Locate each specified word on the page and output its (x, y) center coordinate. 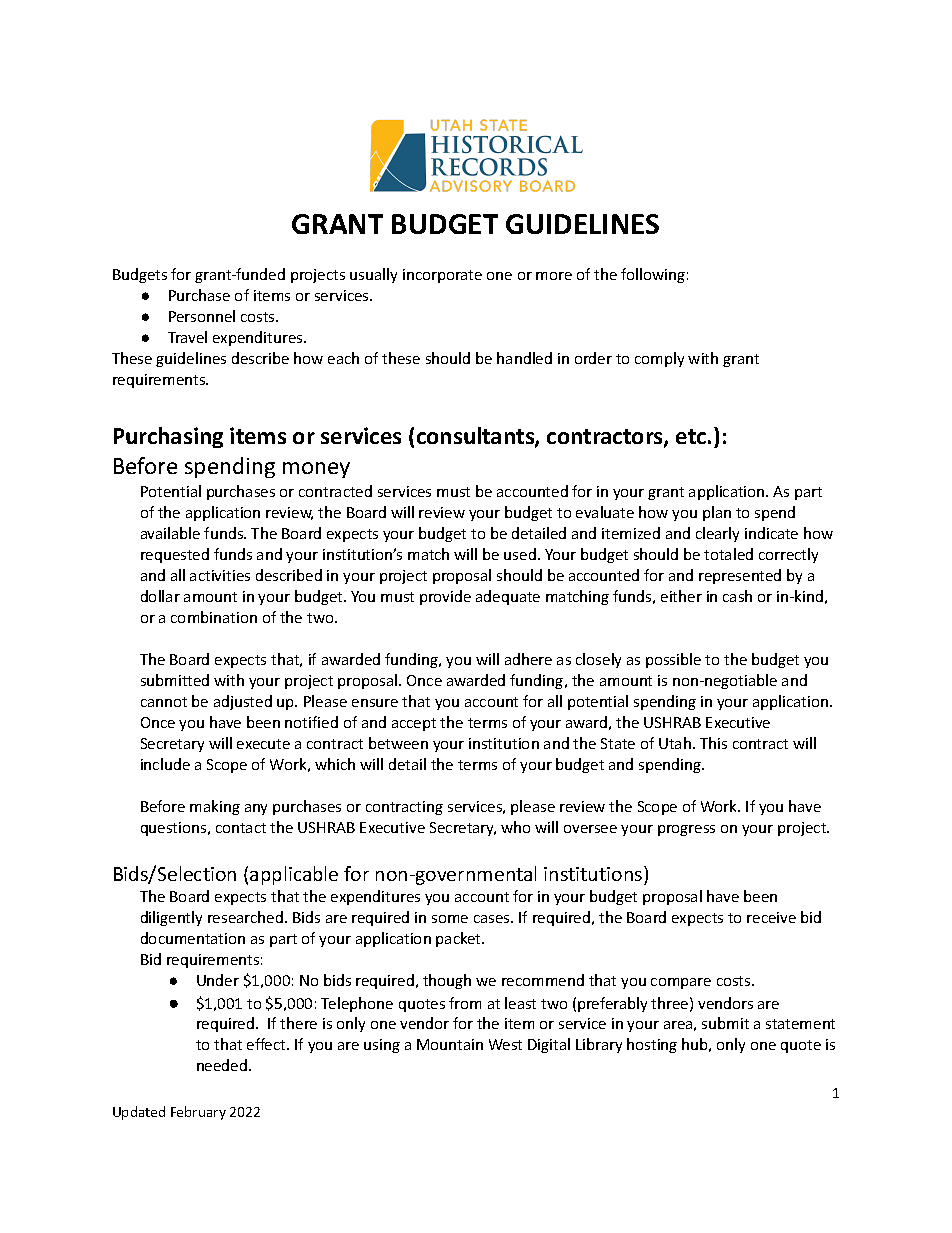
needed (223, 1065)
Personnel (202, 316)
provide (445, 597)
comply (659, 359)
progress (686, 830)
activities (220, 575)
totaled (728, 554)
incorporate (442, 276)
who (515, 827)
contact (241, 828)
